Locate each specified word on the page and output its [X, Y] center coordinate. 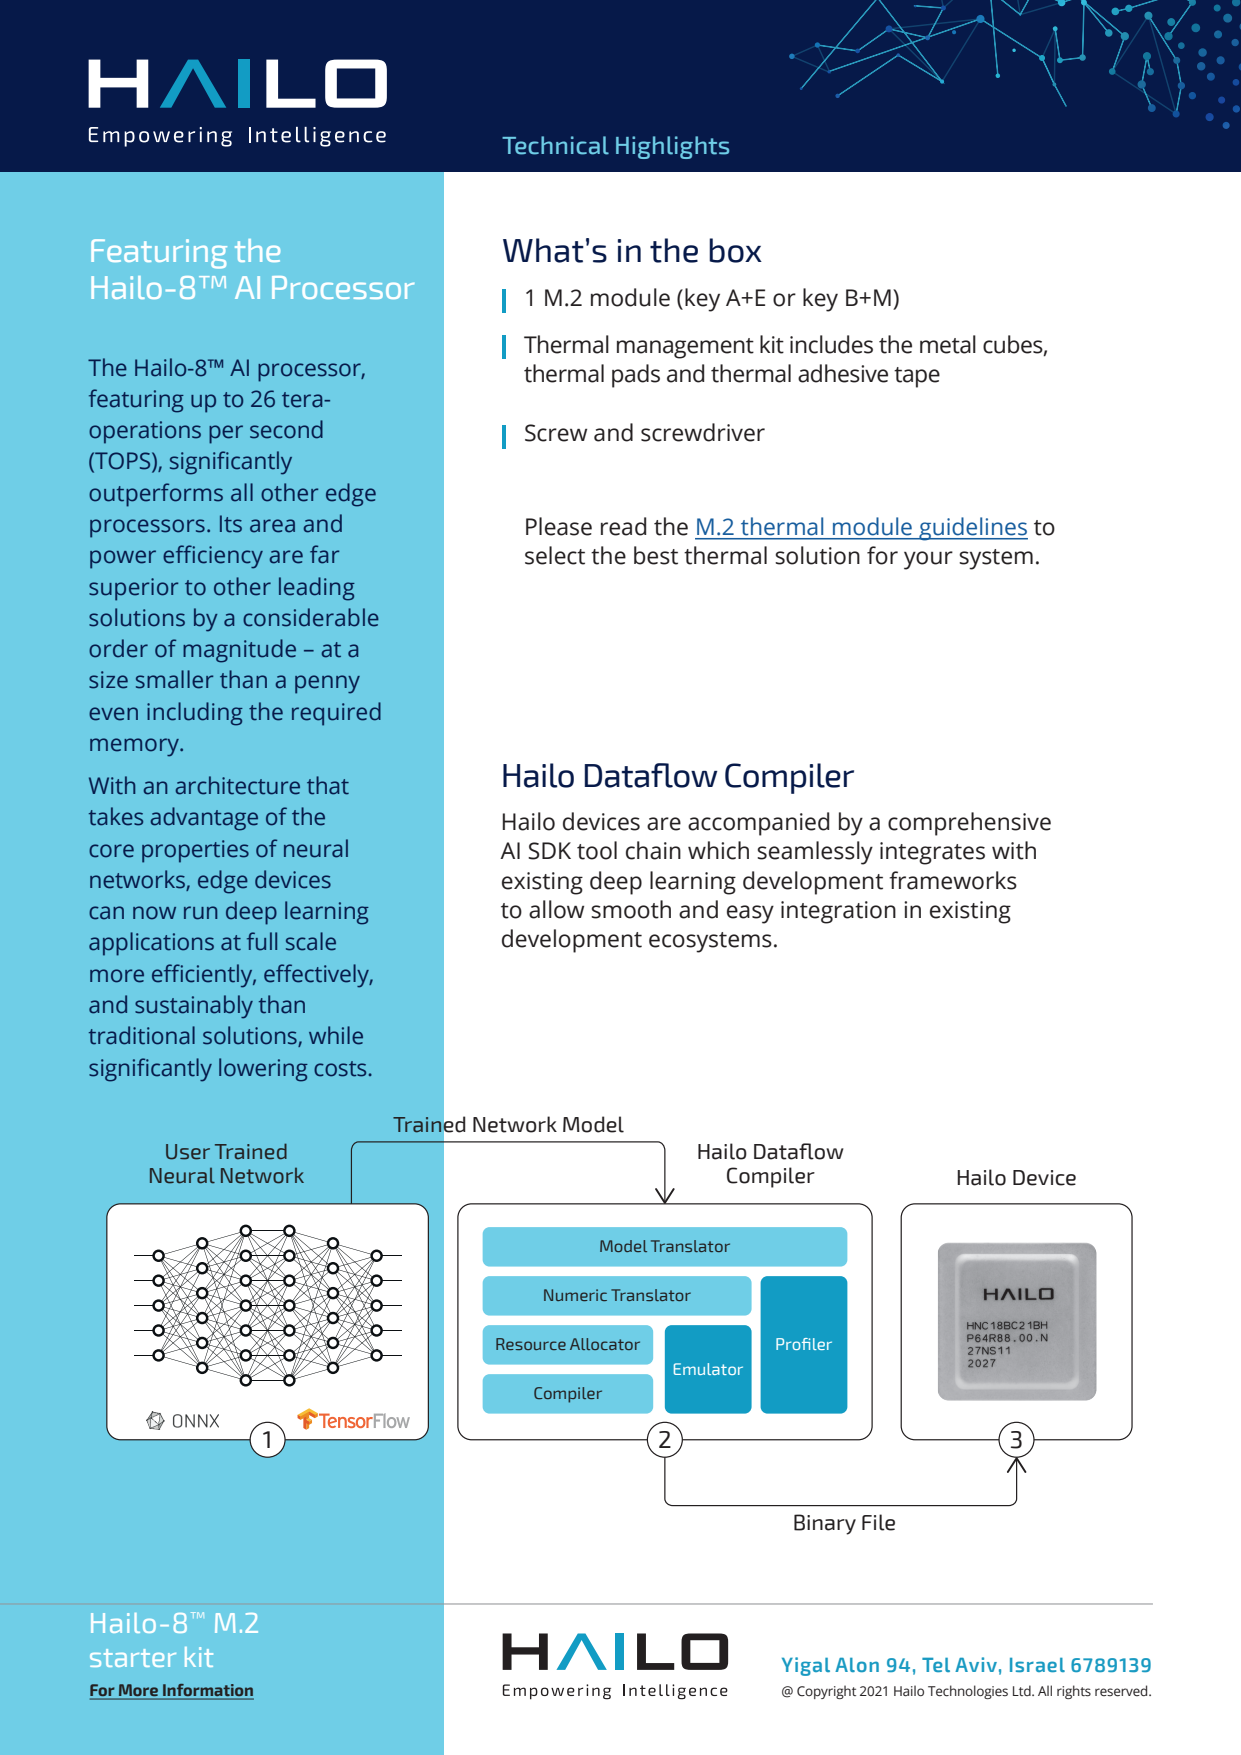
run [200, 913]
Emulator [708, 1369]
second [286, 429]
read [623, 526]
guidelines [972, 529]
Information [207, 1691]
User [188, 1152]
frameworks [953, 880]
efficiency [213, 557]
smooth [631, 909]
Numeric [575, 1295]
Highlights [672, 147]
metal [948, 344]
